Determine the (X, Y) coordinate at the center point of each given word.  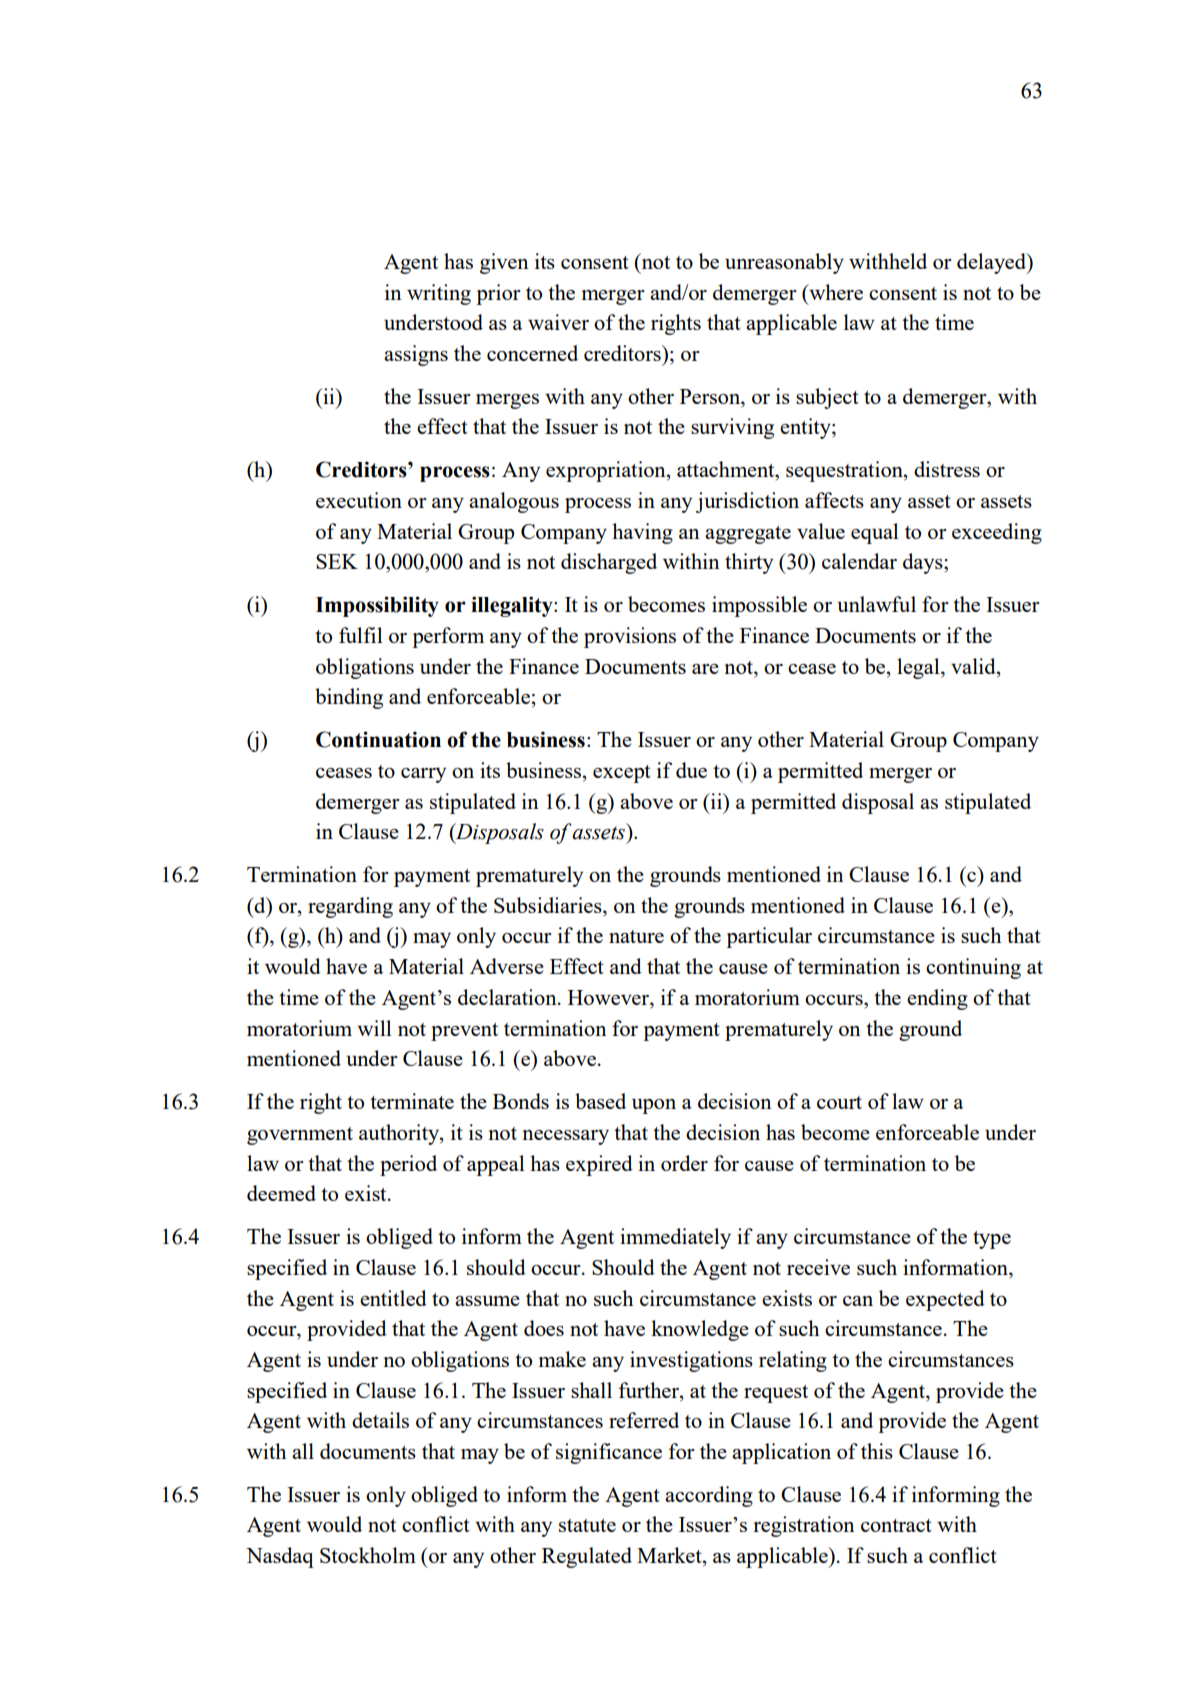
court (839, 1102)
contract (896, 1525)
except (622, 774)
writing (439, 294)
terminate (412, 1101)
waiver (558, 322)
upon (654, 1106)
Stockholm (368, 1555)
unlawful (876, 604)
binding (349, 698)
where (835, 292)
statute (587, 1525)
